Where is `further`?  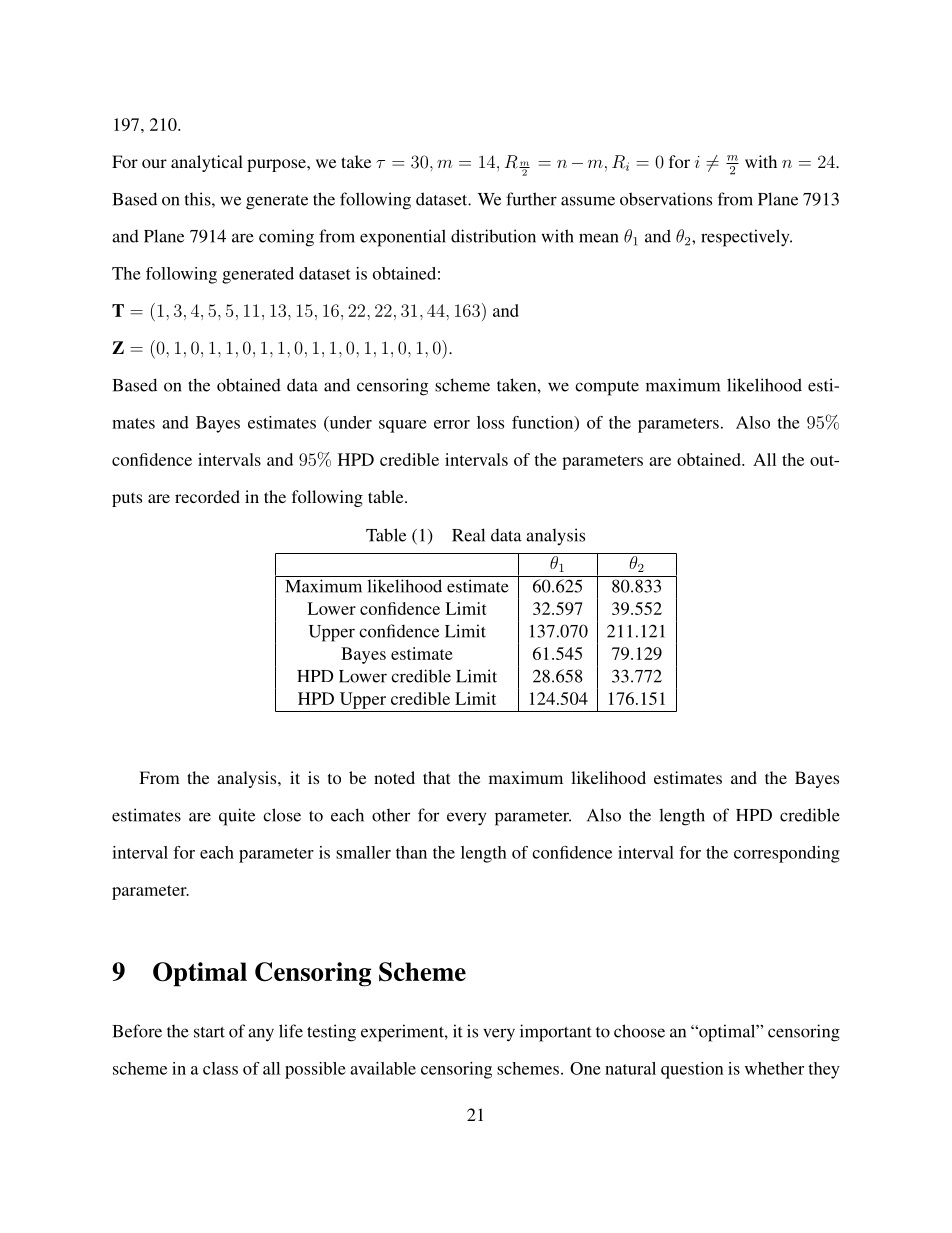 further is located at coordinates (531, 199).
